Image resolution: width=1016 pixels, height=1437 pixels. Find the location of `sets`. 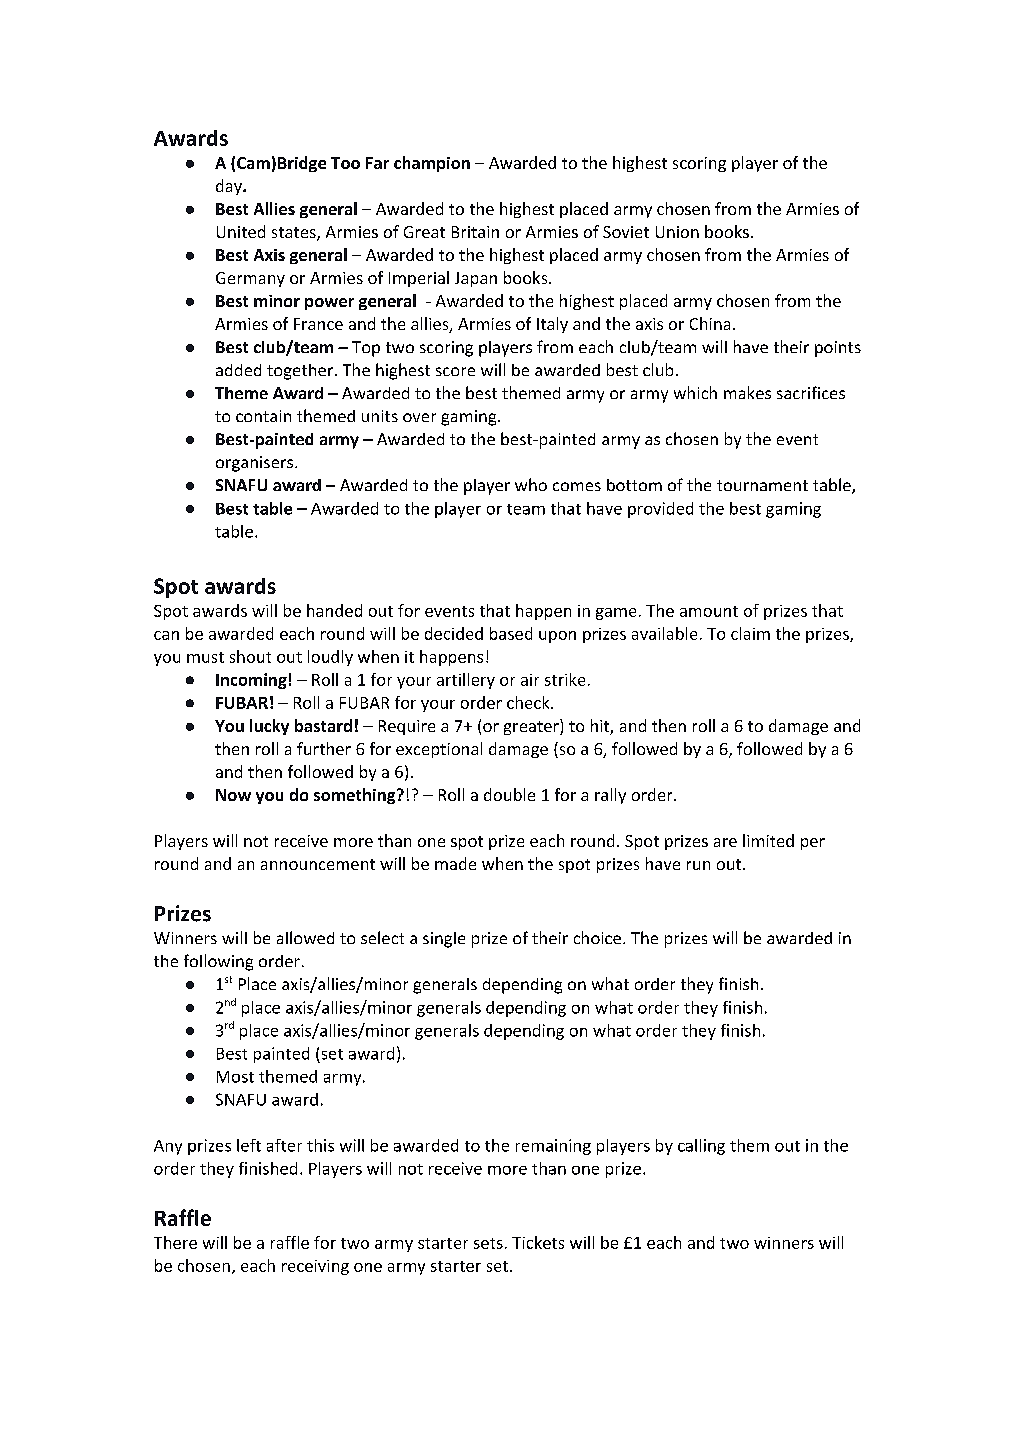

sets is located at coordinates (488, 1243).
